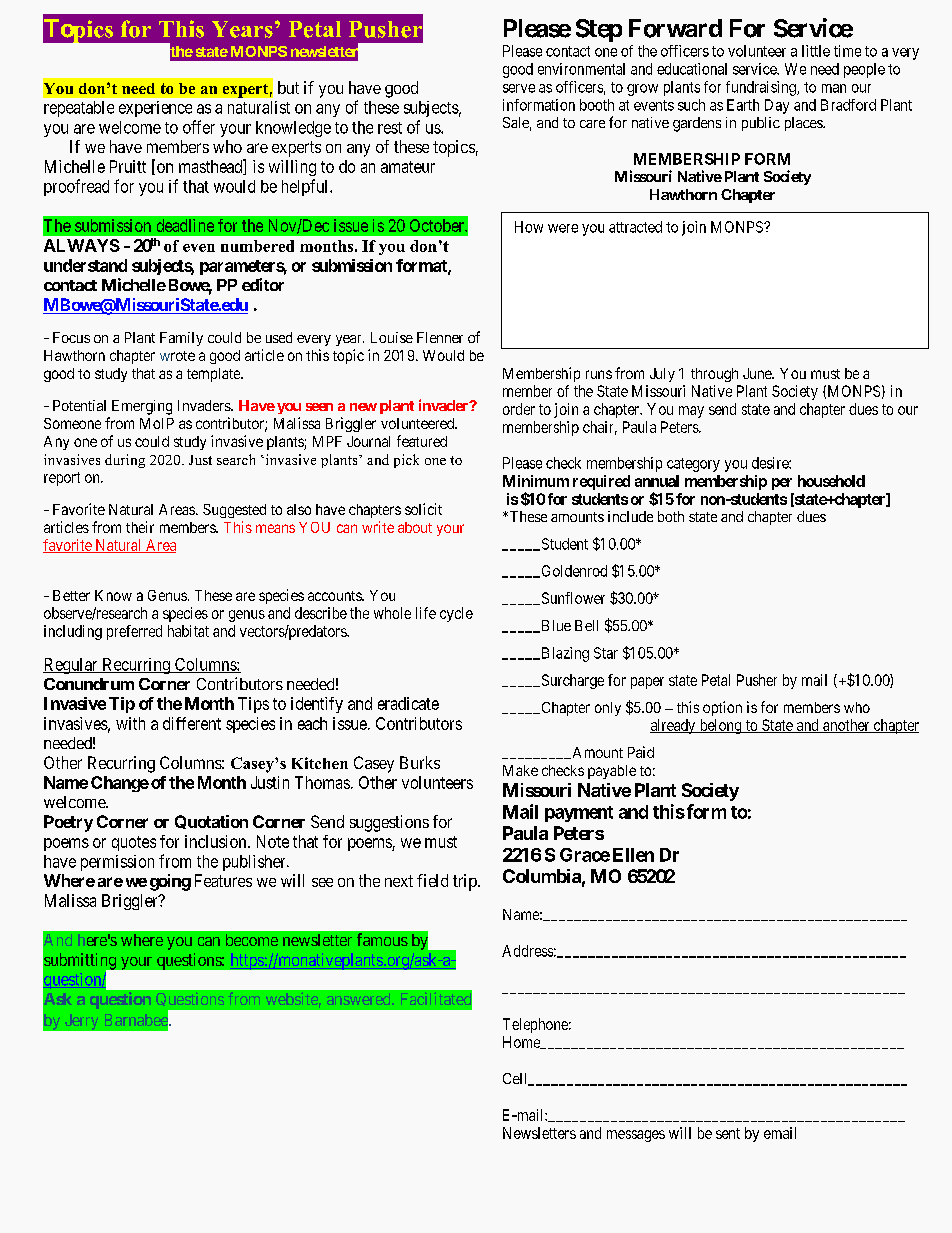 This screenshot has height=1233, width=952. I want to click on Burks, so click(420, 762).
